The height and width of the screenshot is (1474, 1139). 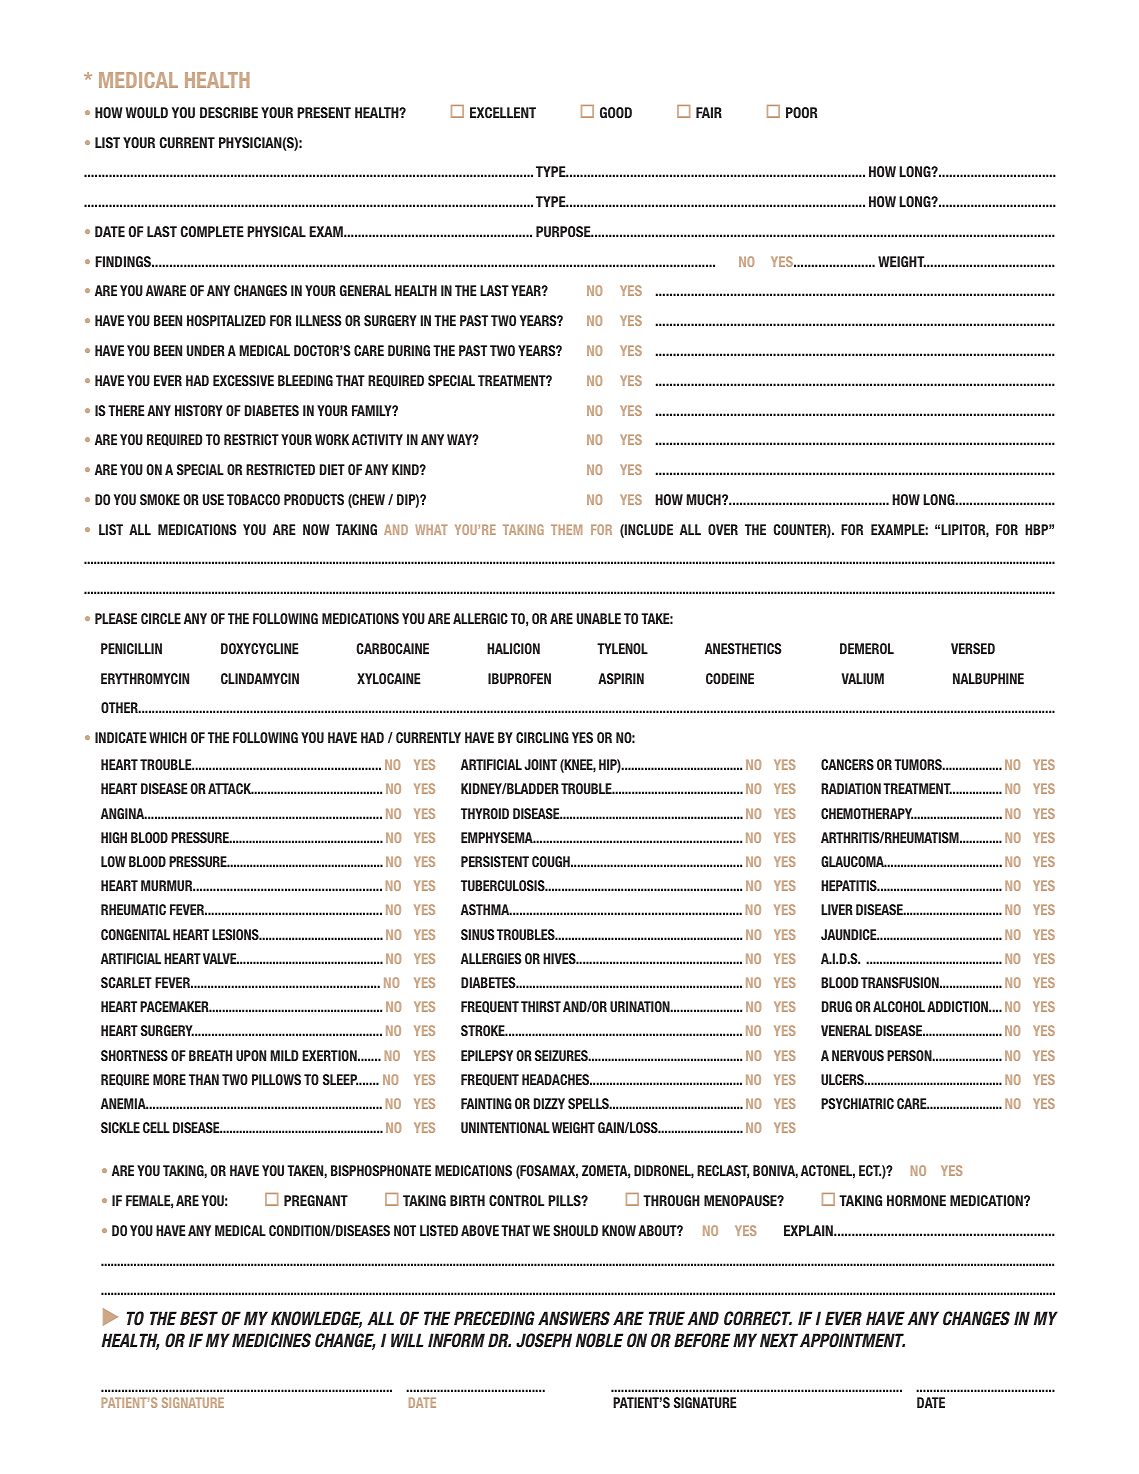 I want to click on CIRCLING, so click(x=542, y=737).
